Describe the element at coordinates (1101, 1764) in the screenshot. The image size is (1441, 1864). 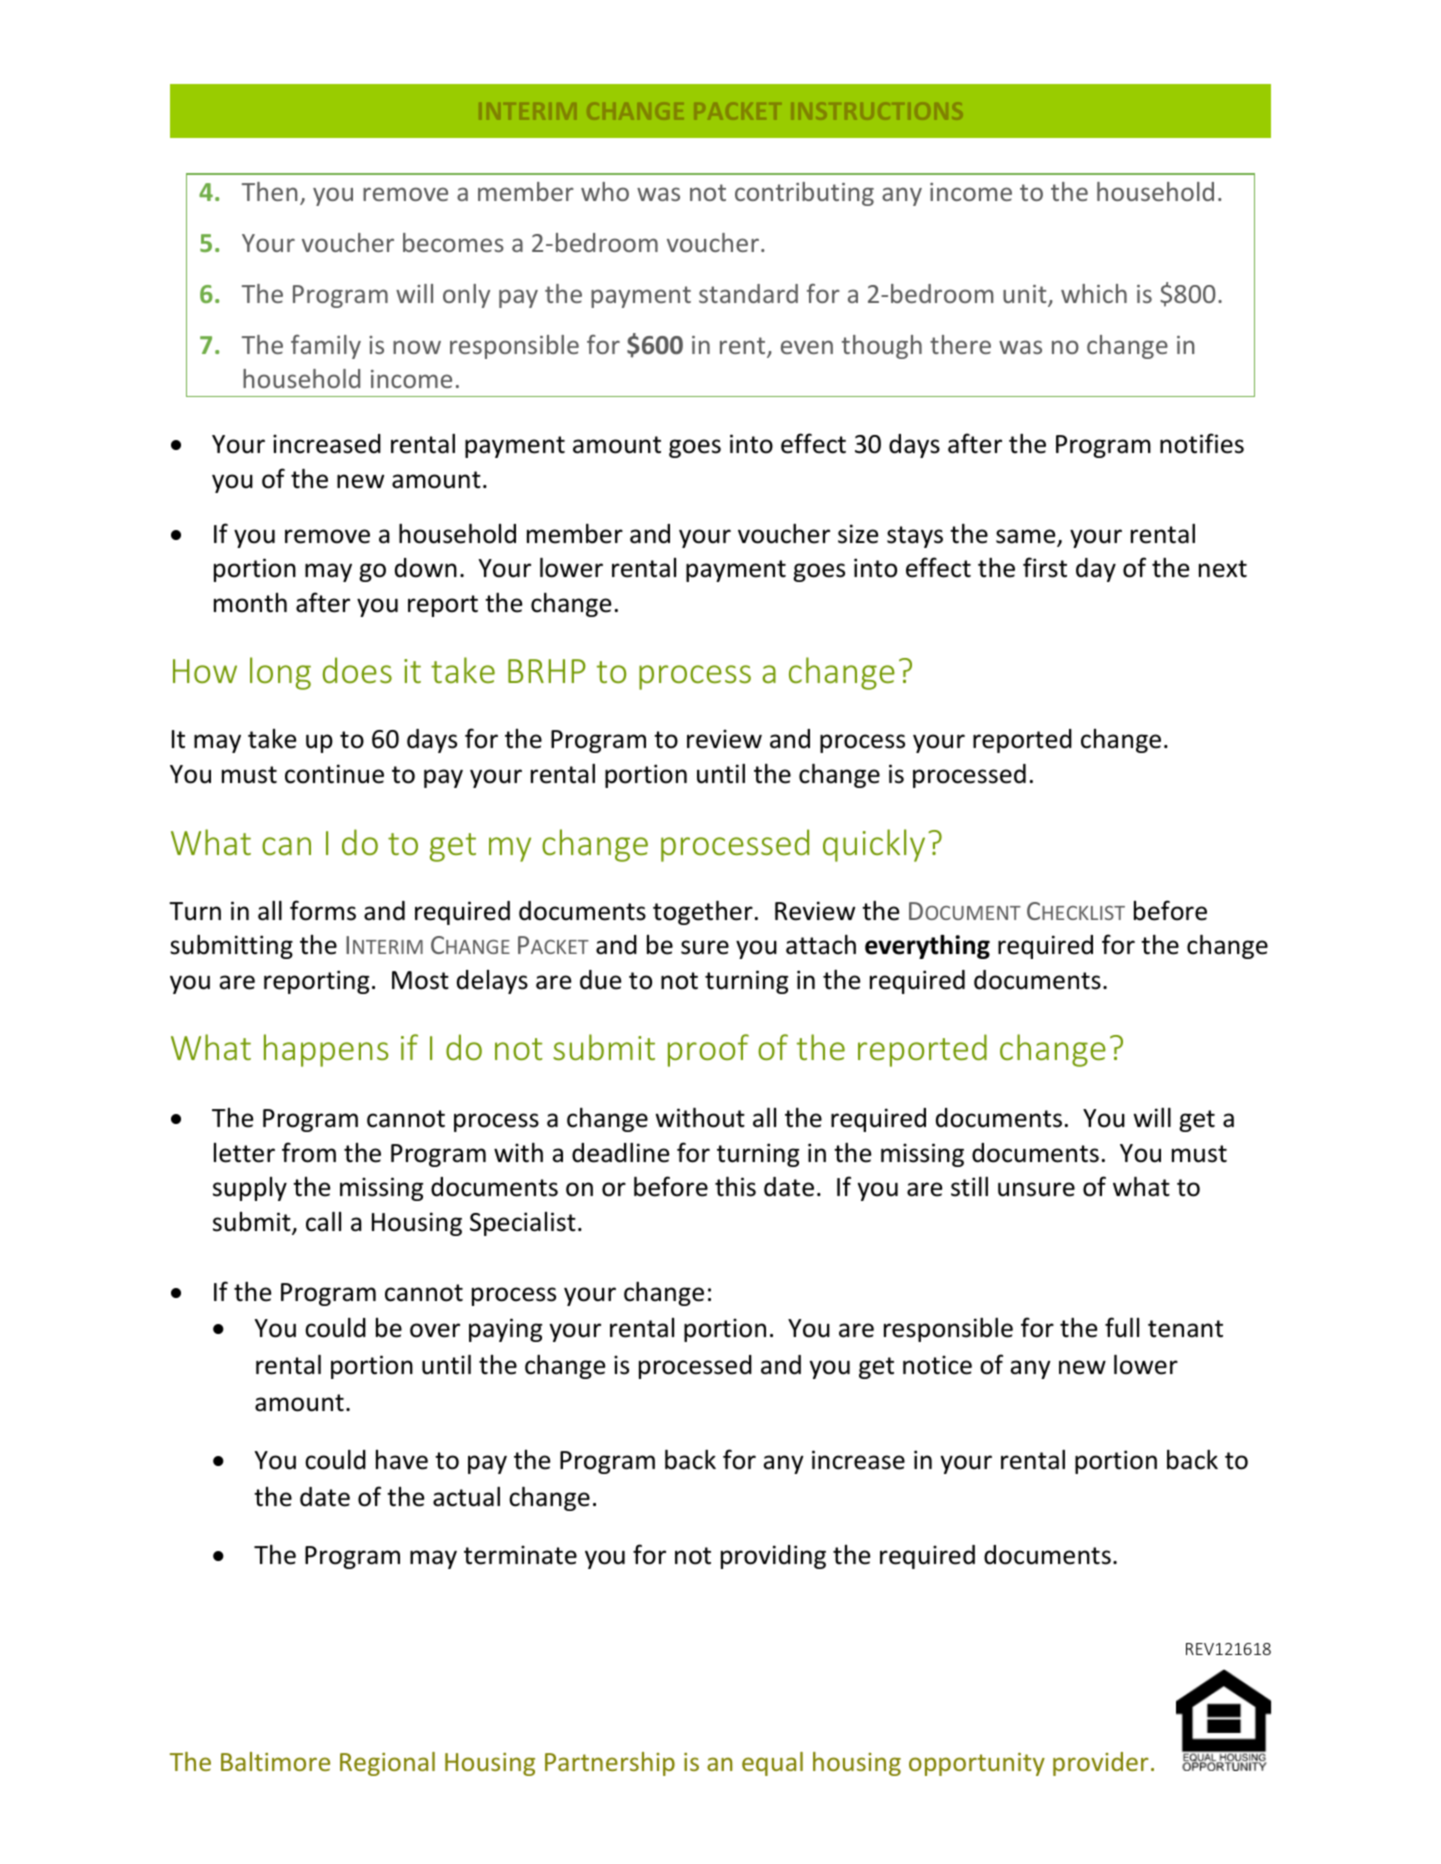
I see `provider` at that location.
